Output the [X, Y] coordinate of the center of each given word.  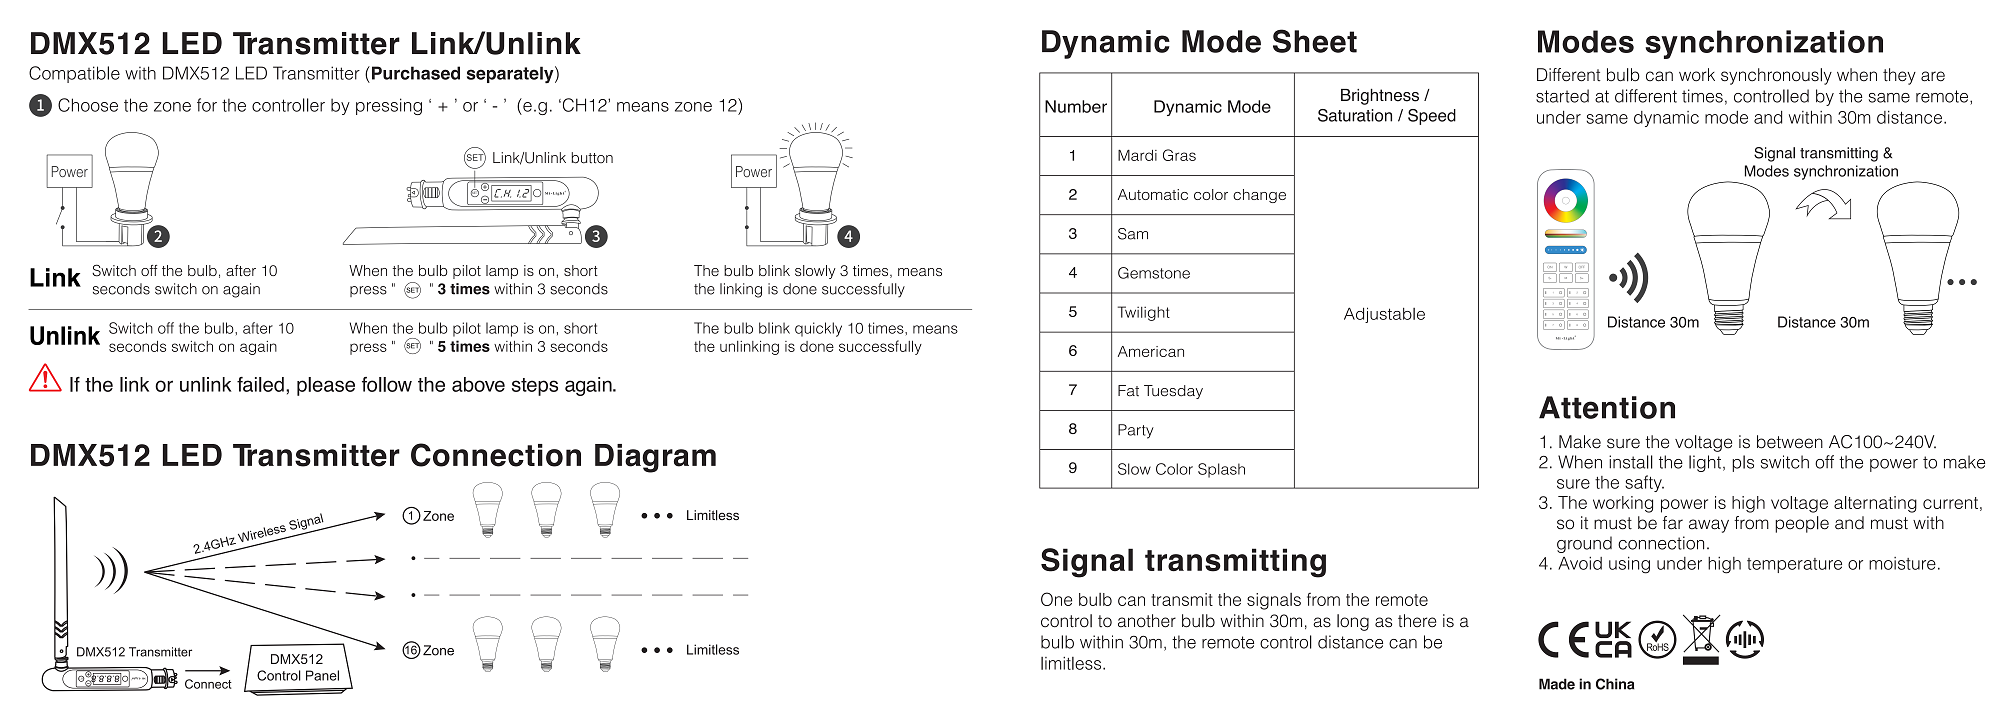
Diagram [655, 458]
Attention [1607, 407]
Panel [322, 675]
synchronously [1776, 76]
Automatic [1153, 194]
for [207, 105]
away [1709, 526]
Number [1076, 106]
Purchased [416, 73]
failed [260, 384]
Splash [1221, 470]
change [1259, 196]
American [1151, 351]
